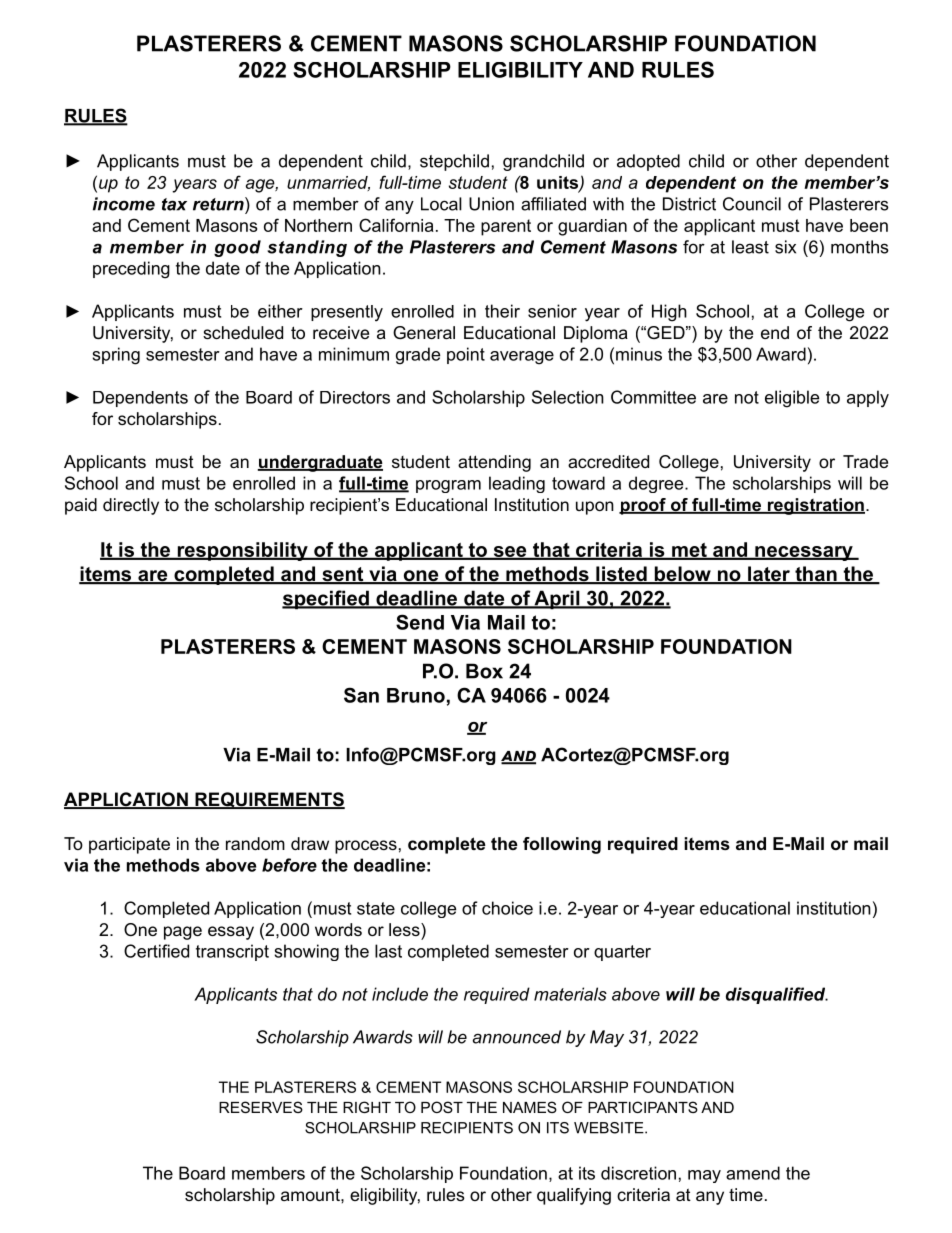 The image size is (952, 1233). I want to click on Union, so click(491, 204).
